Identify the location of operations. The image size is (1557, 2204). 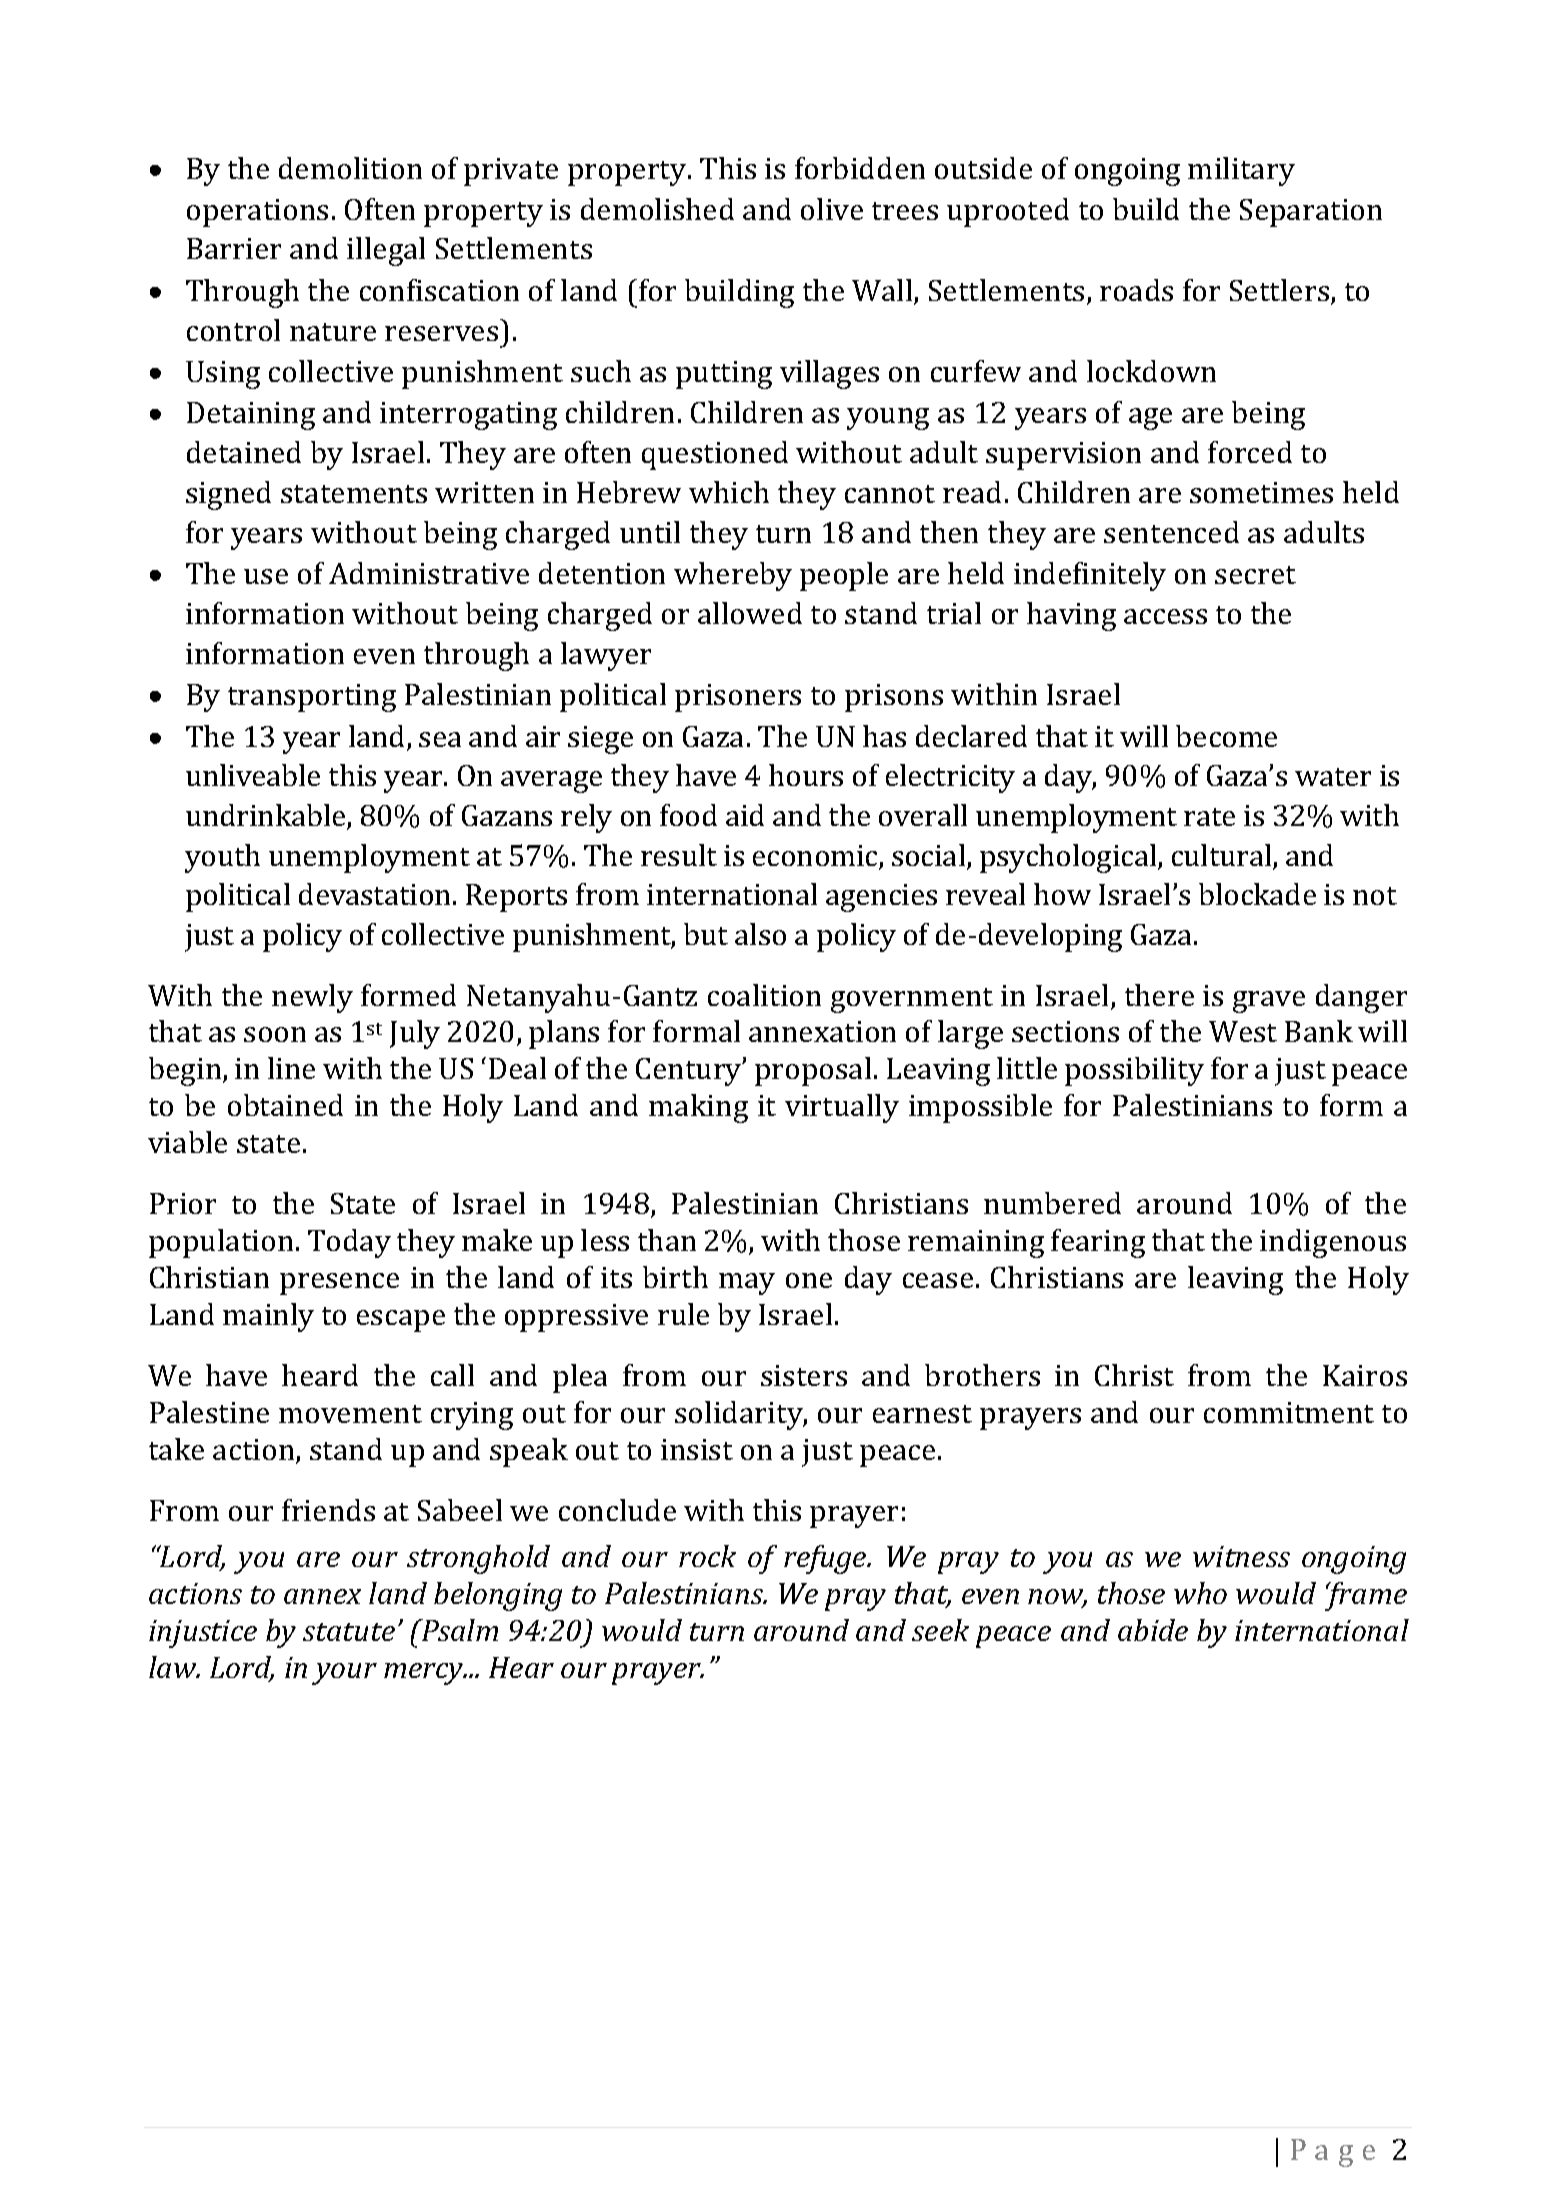
(257, 213).
